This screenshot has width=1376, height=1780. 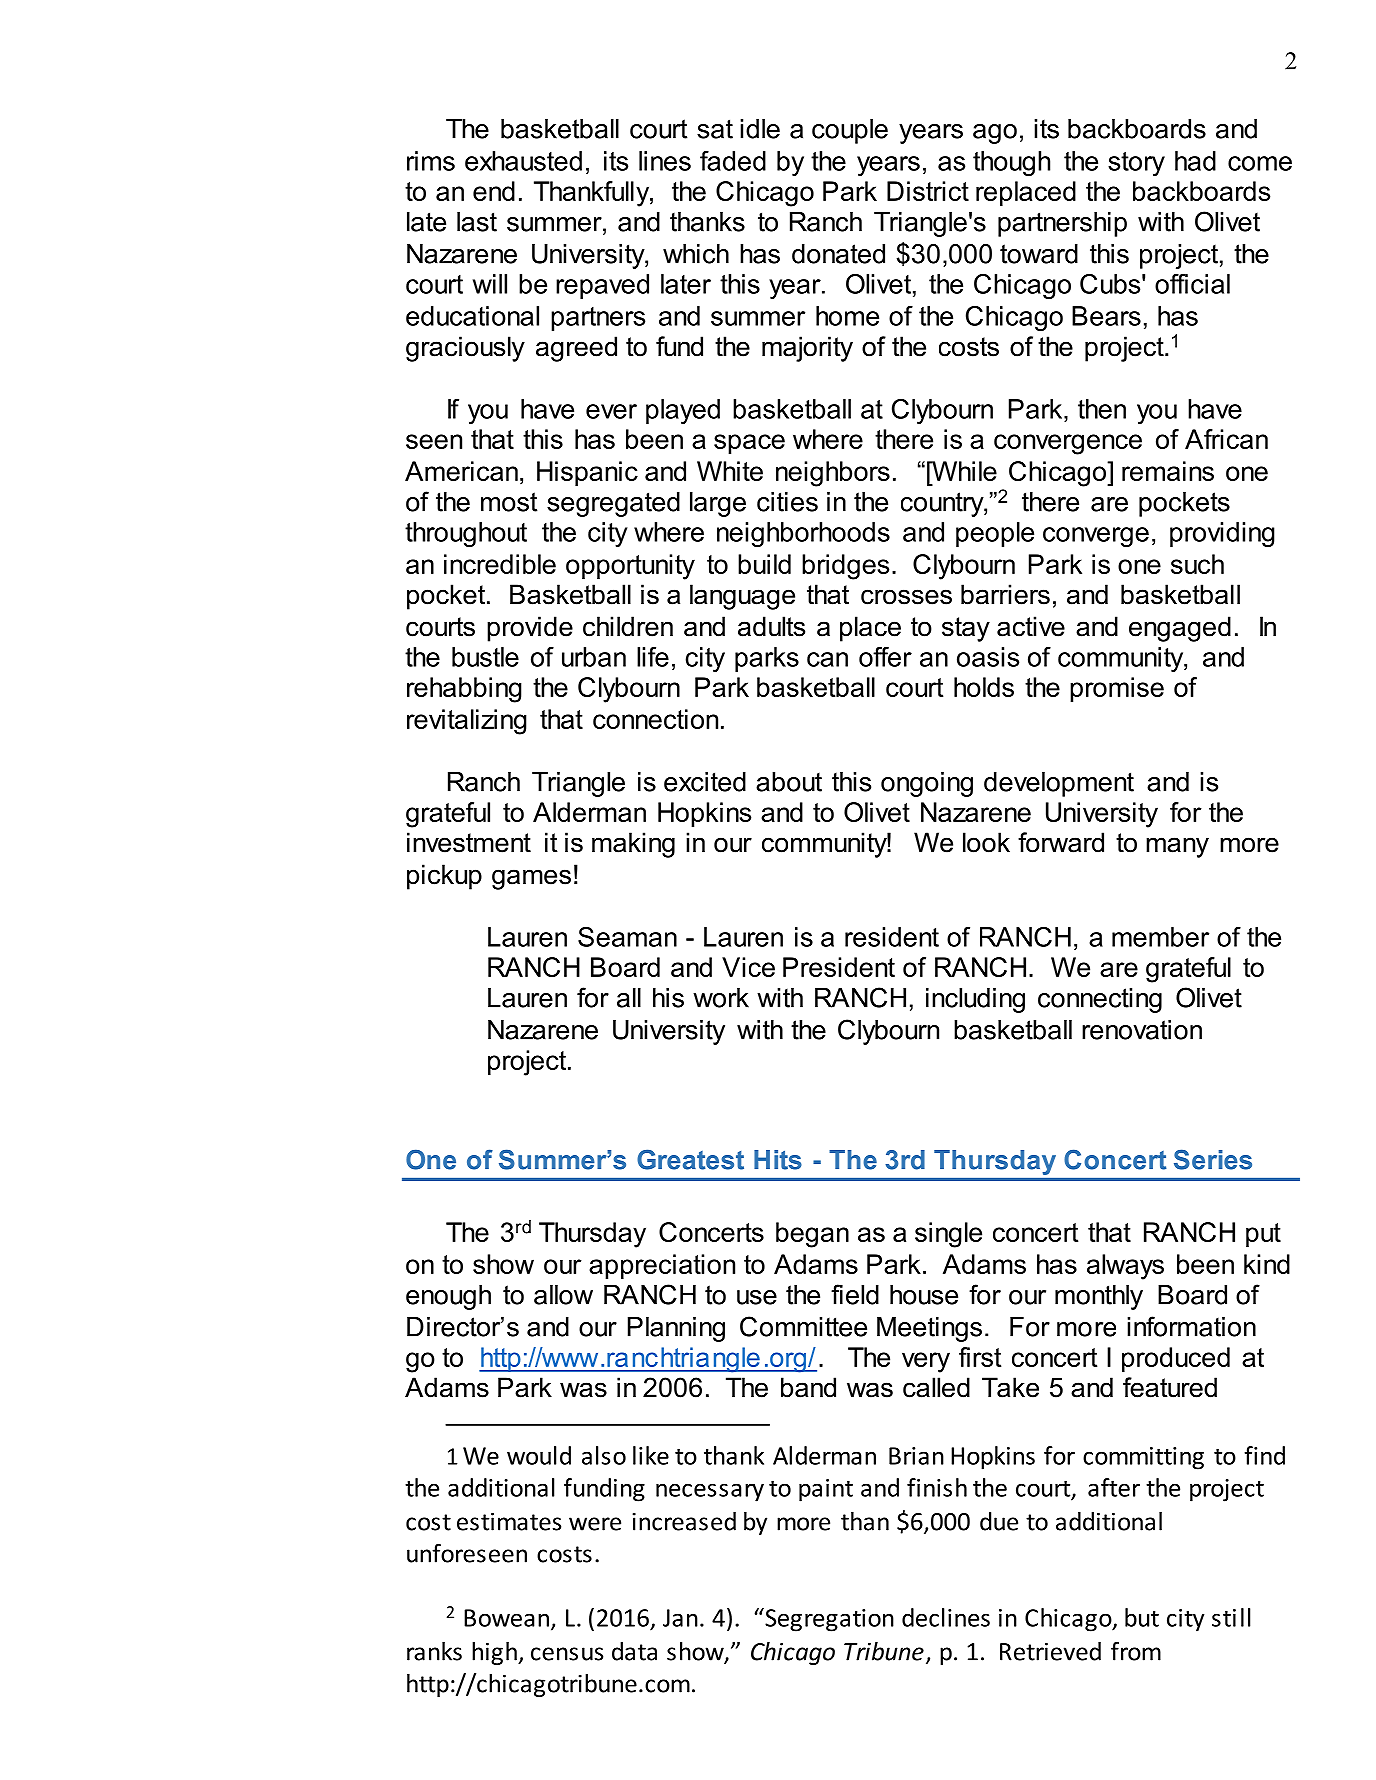 I want to click on high, so click(x=495, y=1653).
